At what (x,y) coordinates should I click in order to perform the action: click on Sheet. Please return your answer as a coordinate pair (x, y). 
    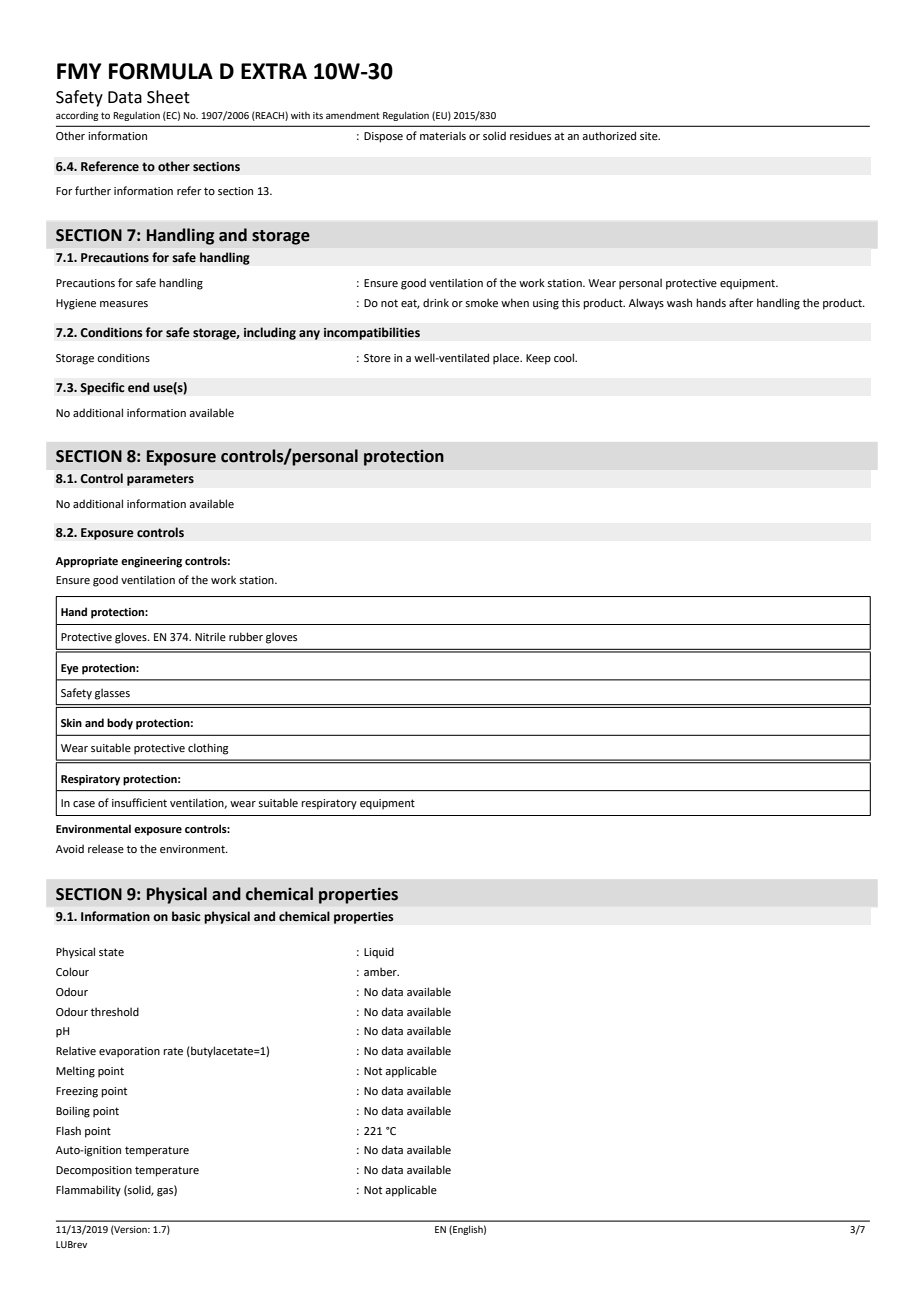
    Looking at the image, I should click on (168, 97).
